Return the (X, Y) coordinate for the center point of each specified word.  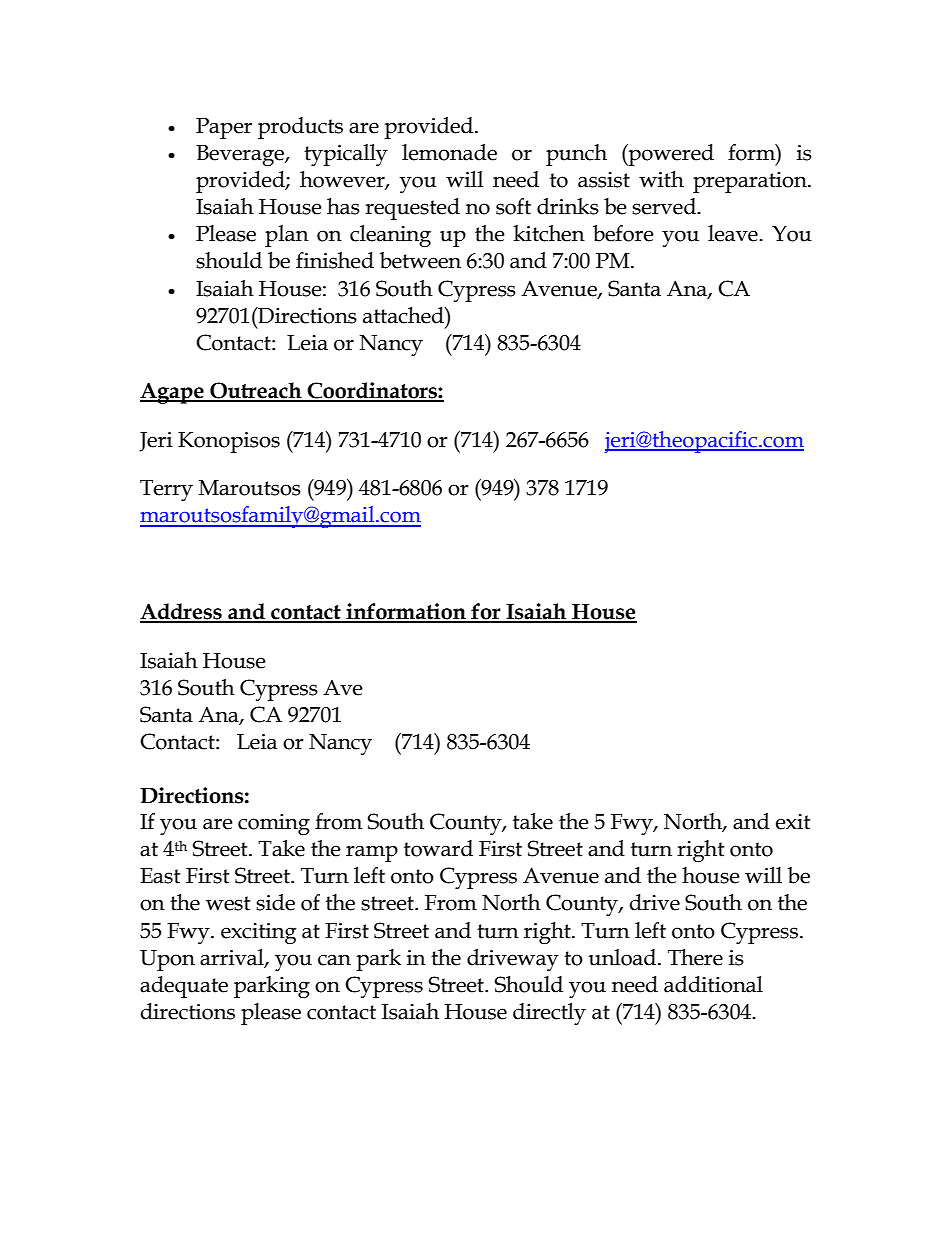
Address (182, 612)
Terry (166, 490)
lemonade (449, 152)
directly (549, 1014)
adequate (184, 987)
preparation (751, 182)
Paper (224, 128)
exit (793, 822)
